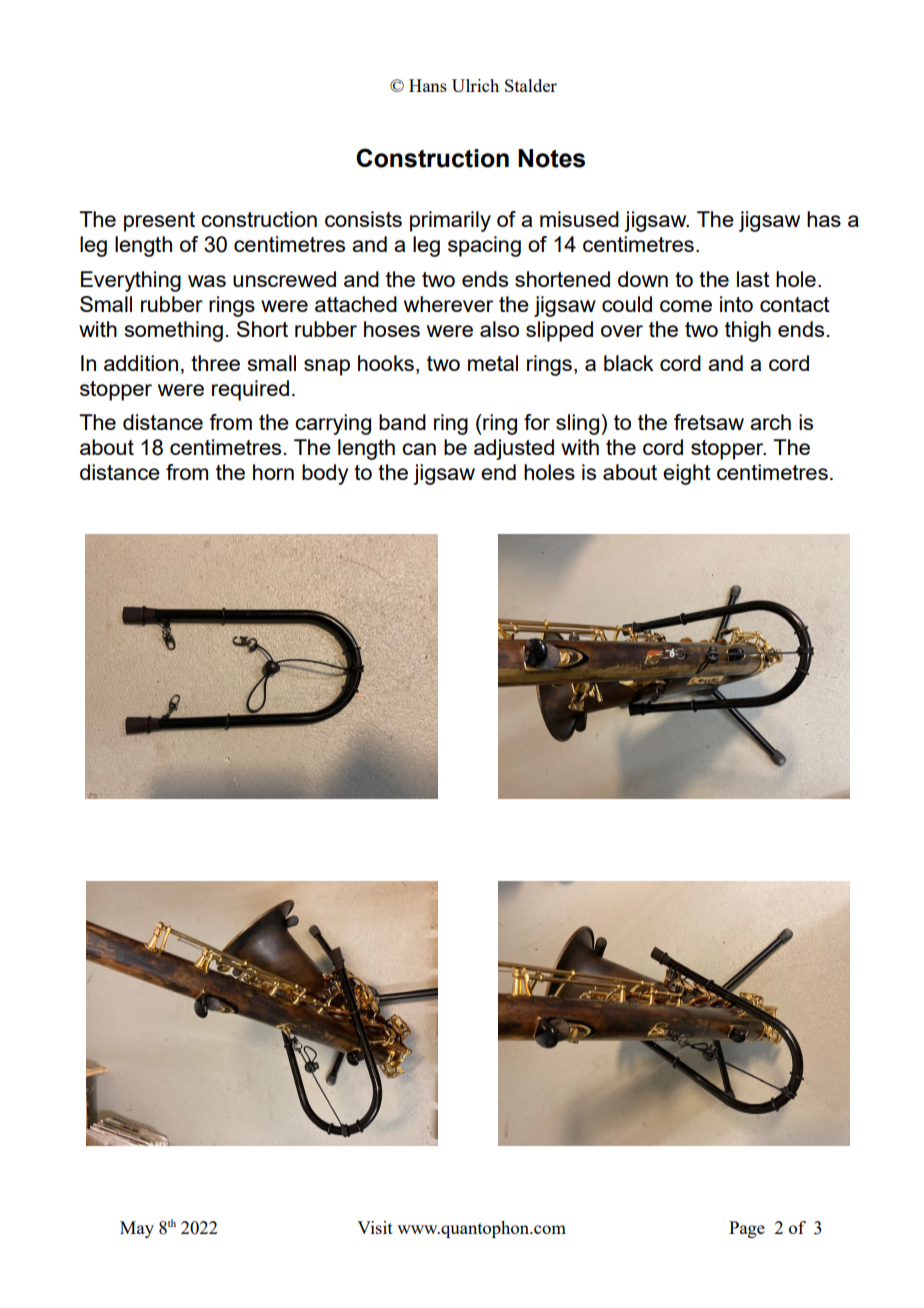 The height and width of the image is (1308, 924). What do you see at coordinates (499, 329) in the image?
I see `also` at bounding box center [499, 329].
